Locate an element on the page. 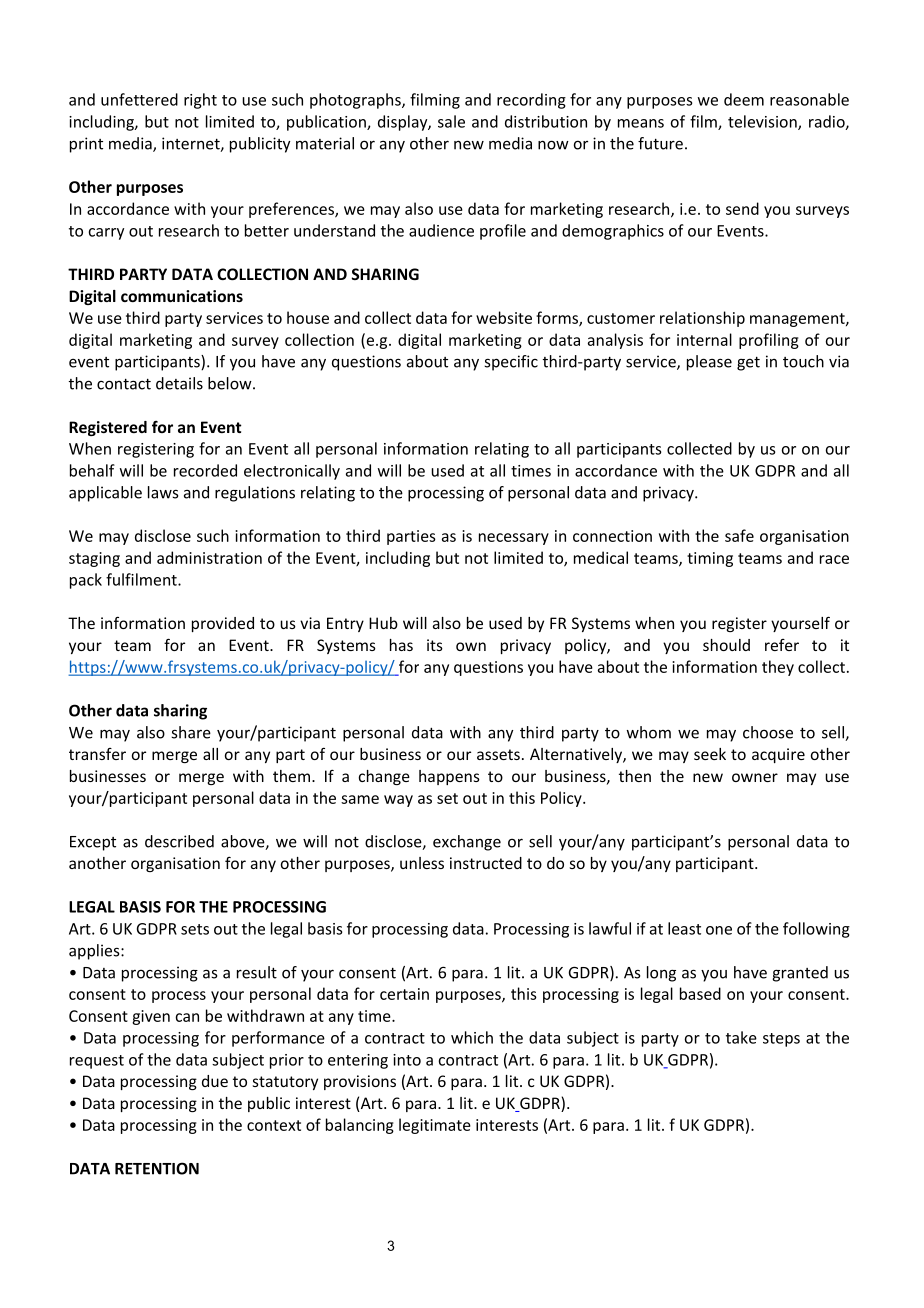 This document has height=1308, width=924. RETENTION is located at coordinates (157, 1168).
